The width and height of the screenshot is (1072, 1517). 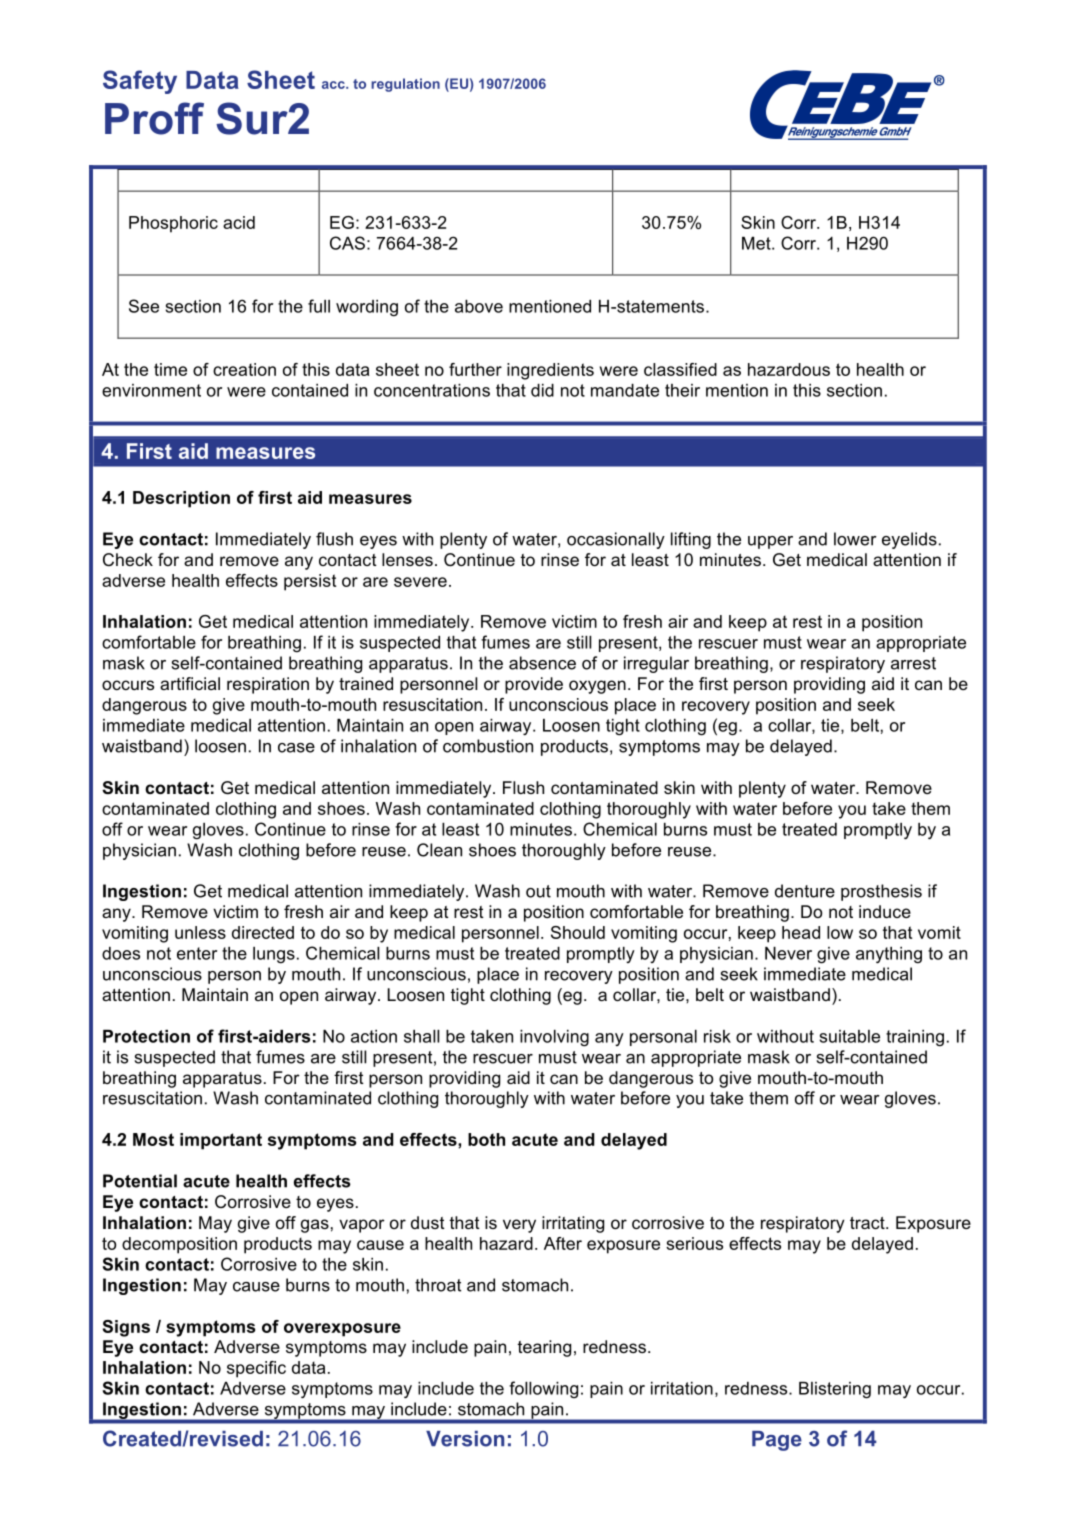 I want to click on denture, so click(x=805, y=891).
